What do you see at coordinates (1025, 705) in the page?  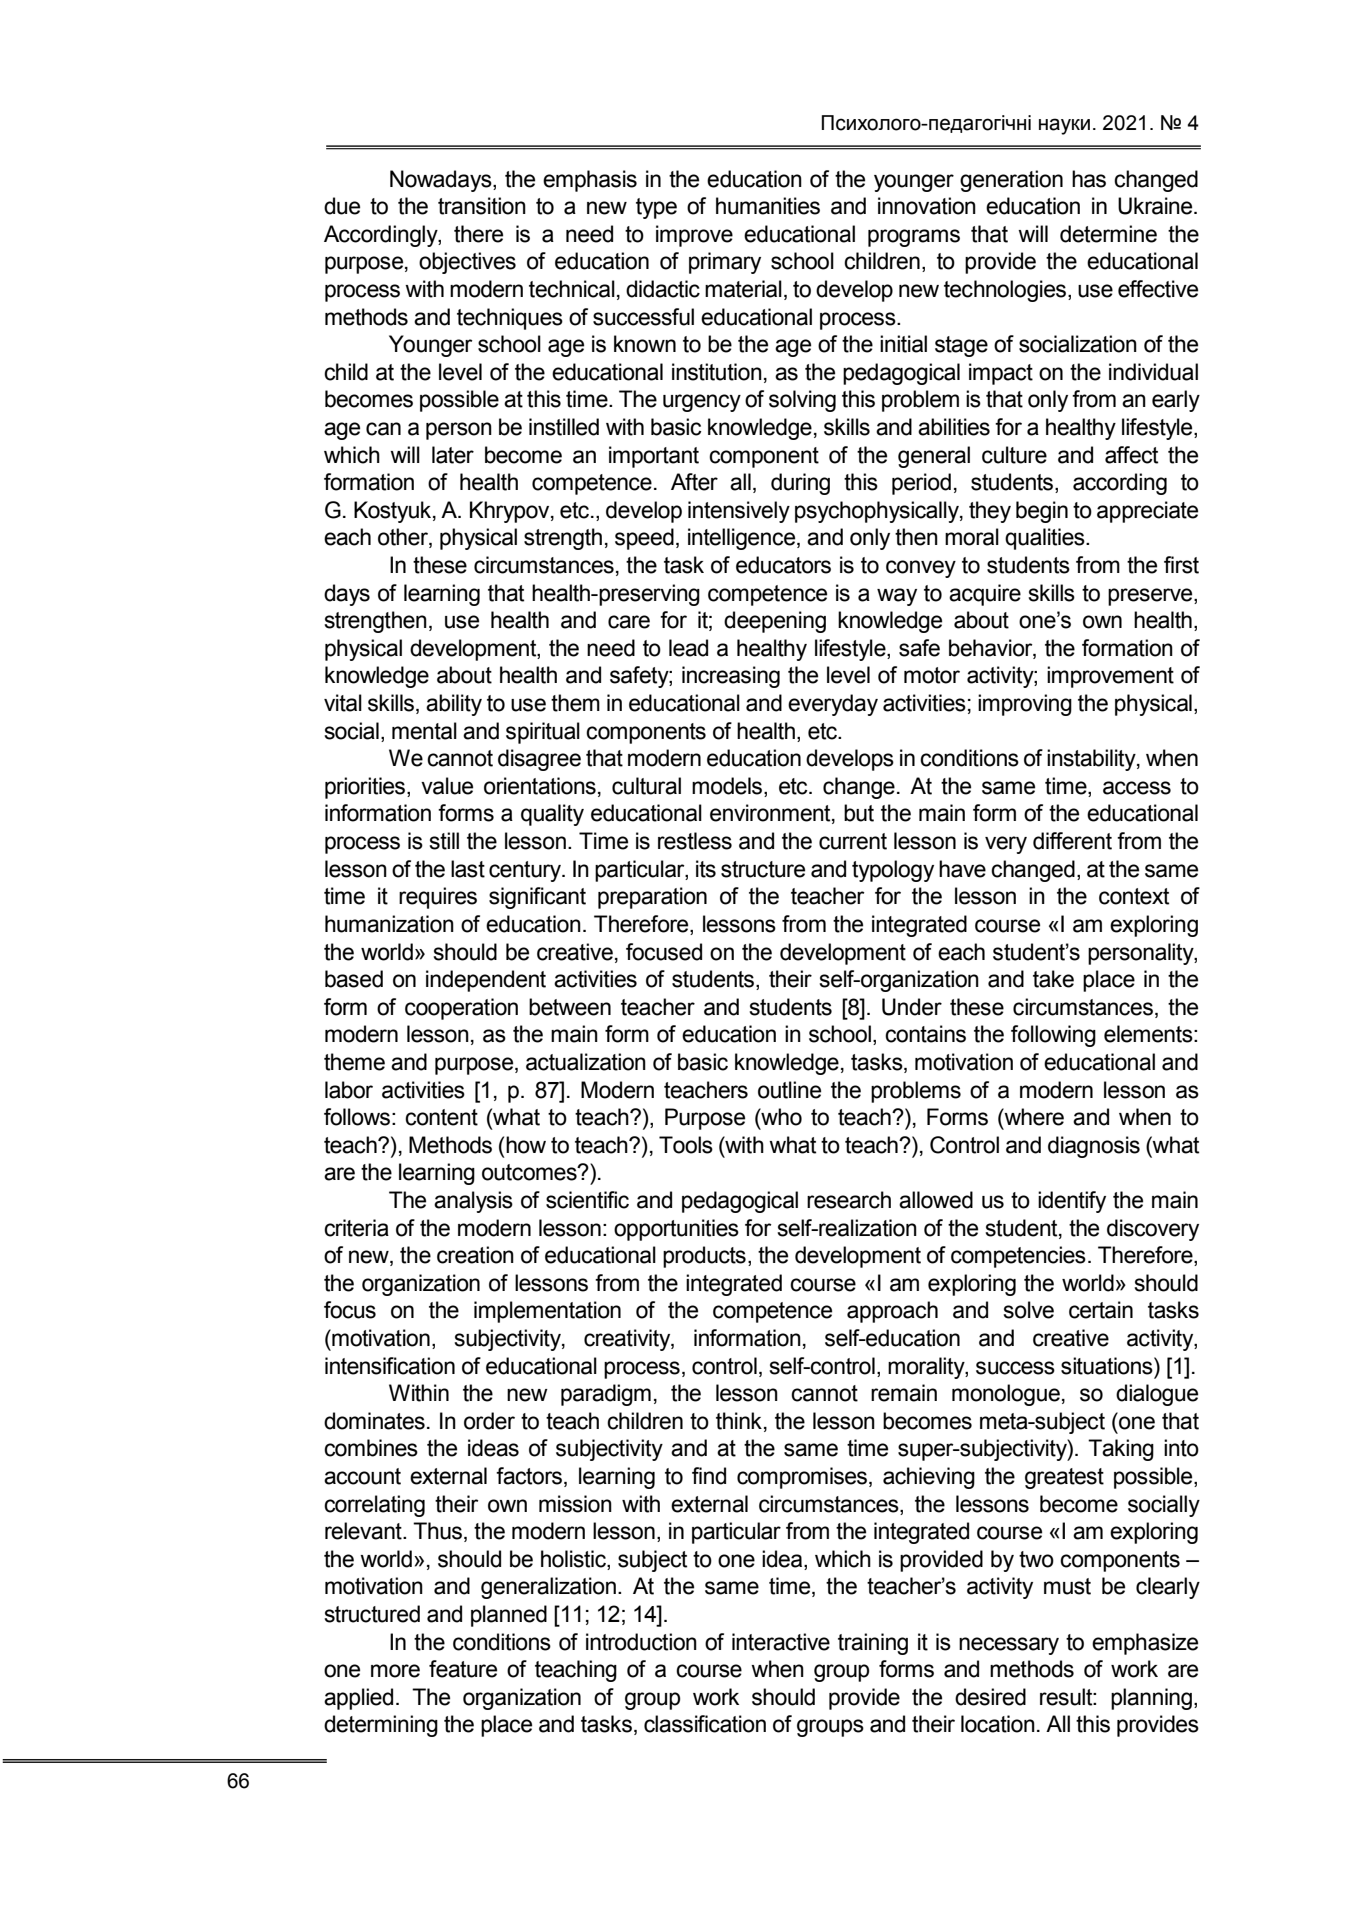 I see `improving` at bounding box center [1025, 705].
